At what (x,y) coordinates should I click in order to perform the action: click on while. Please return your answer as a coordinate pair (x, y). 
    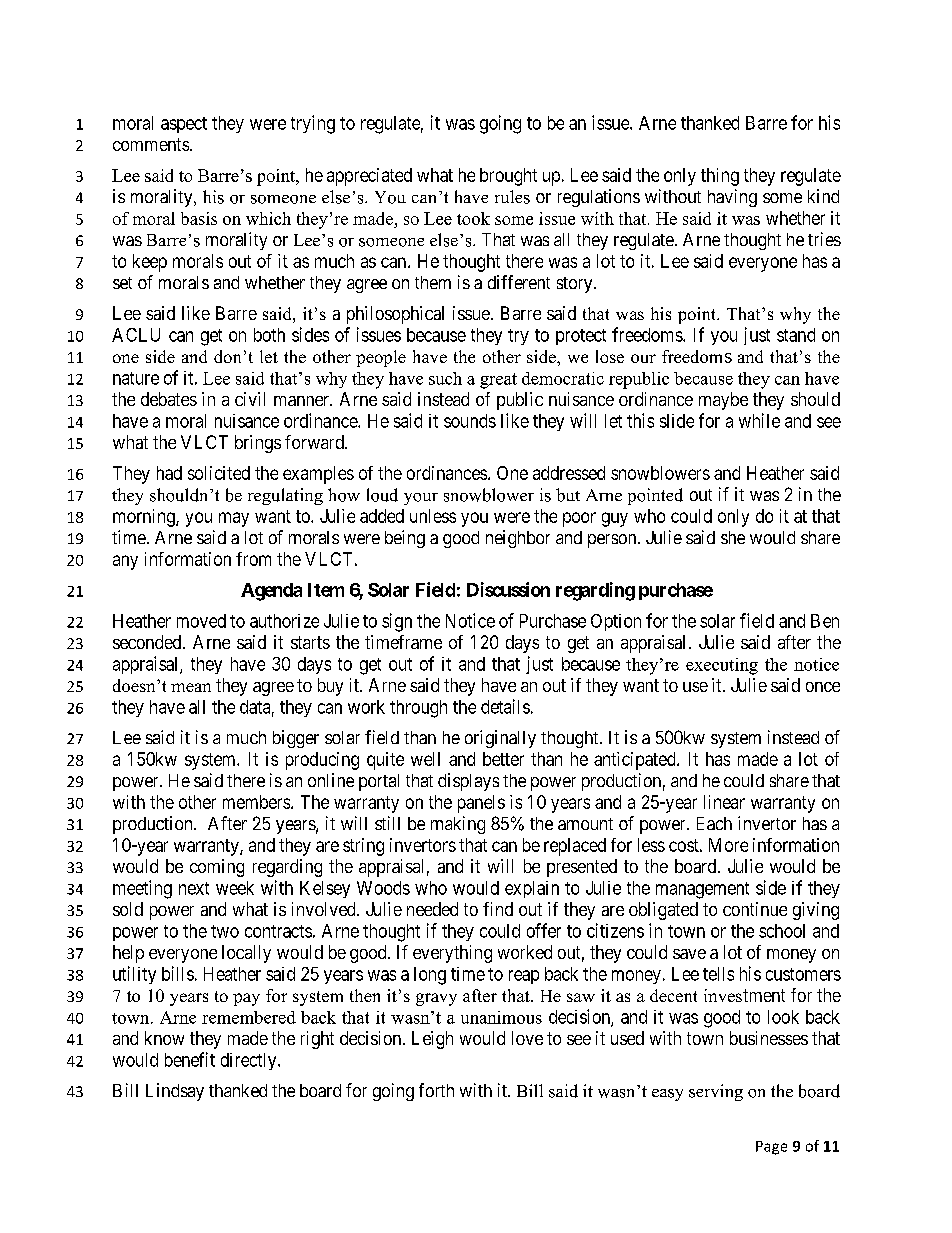
    Looking at the image, I should click on (759, 420).
